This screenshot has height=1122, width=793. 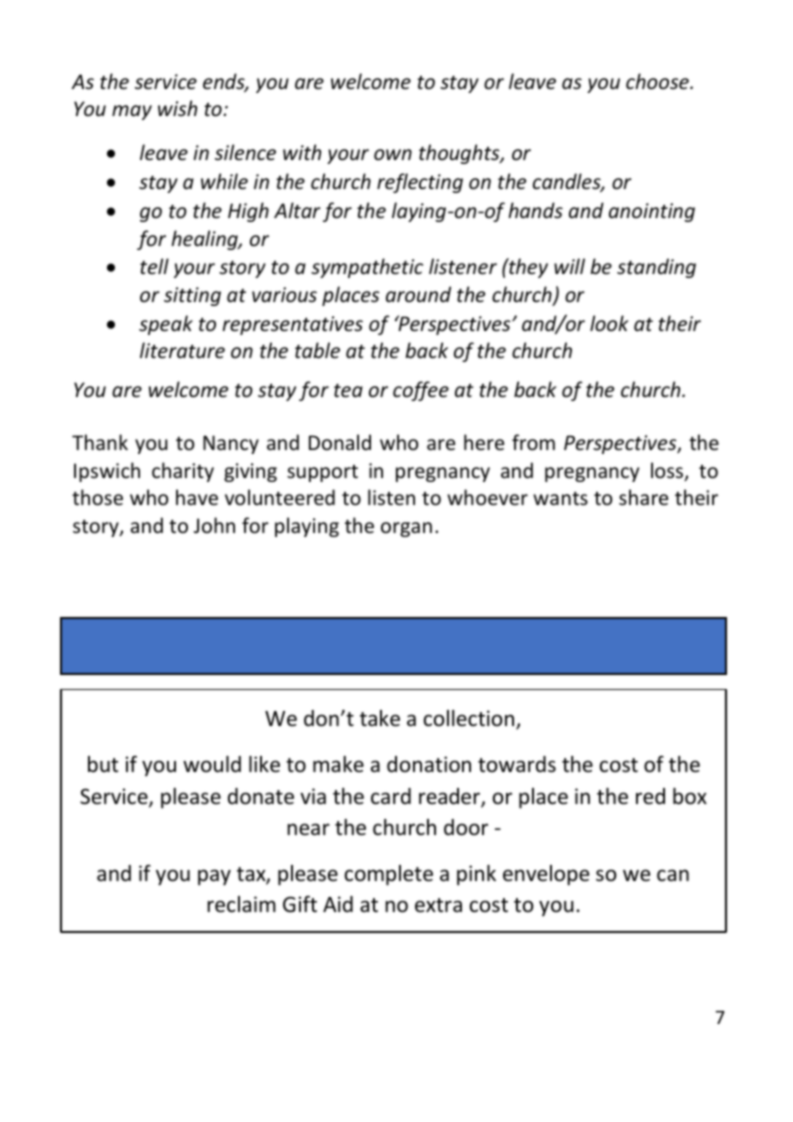 I want to click on literature, so click(x=182, y=350).
